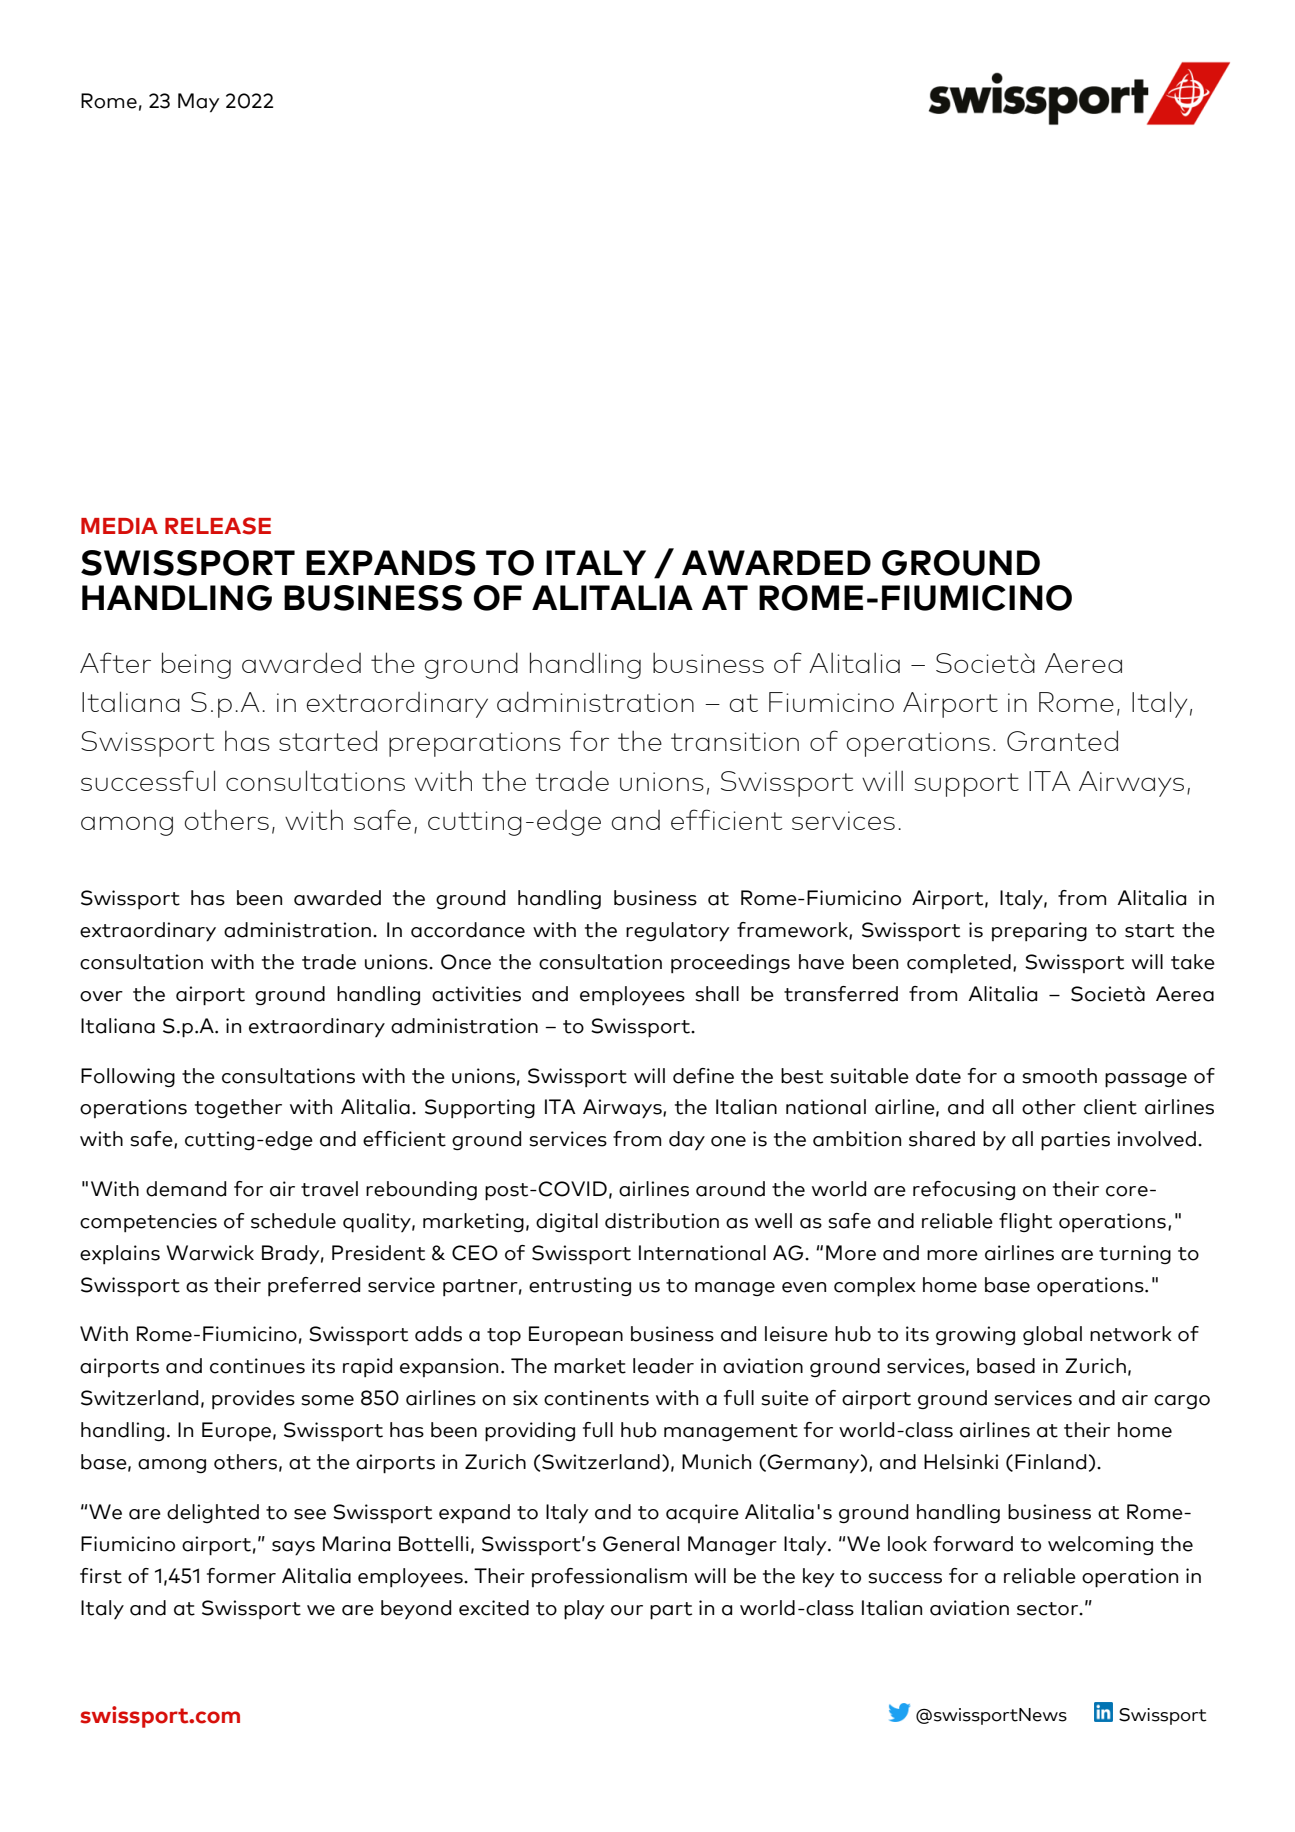 The width and height of the image is (1295, 1832). What do you see at coordinates (1062, 740) in the image?
I see `Granted` at bounding box center [1062, 740].
